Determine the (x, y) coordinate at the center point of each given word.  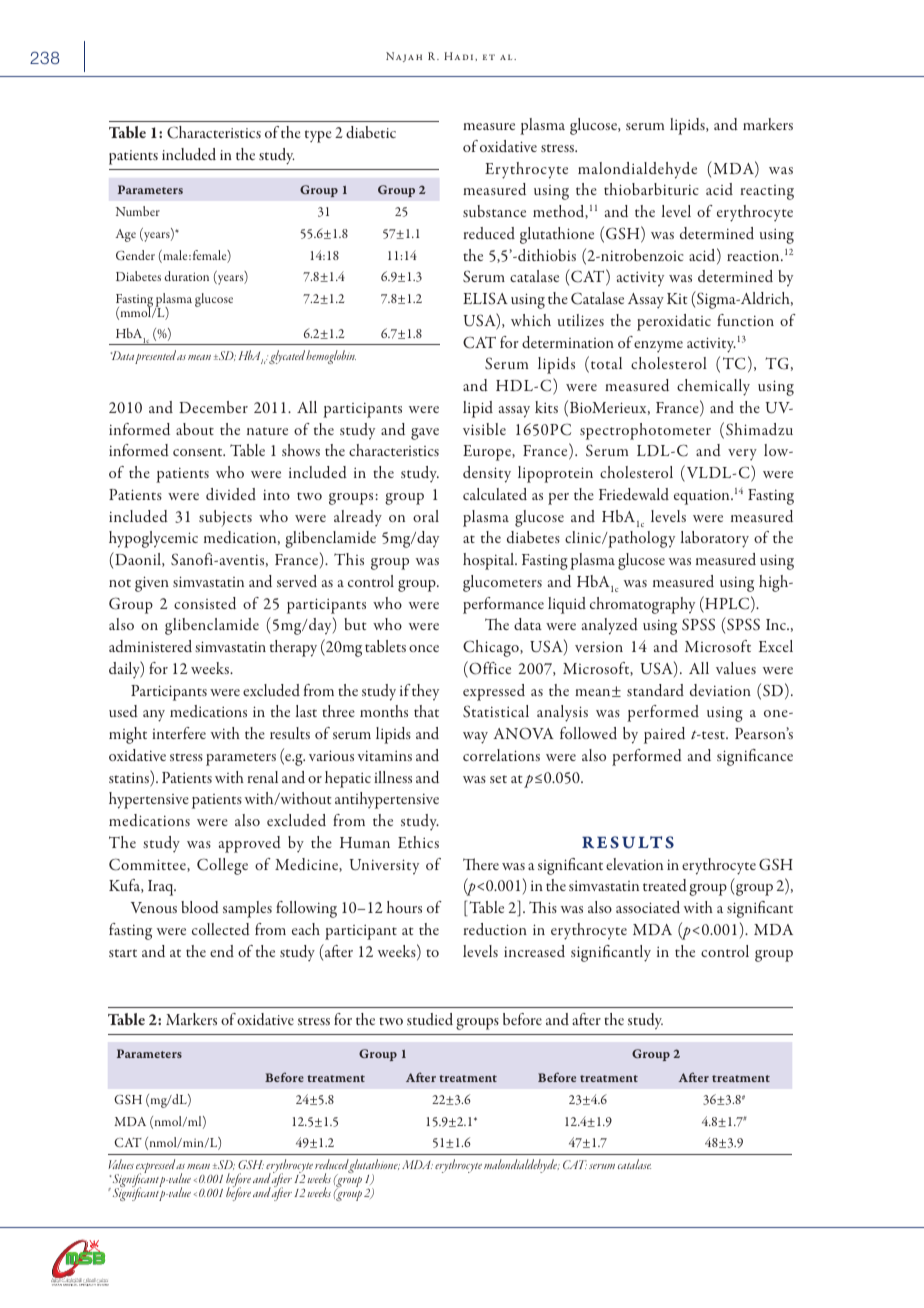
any (154, 716)
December (213, 407)
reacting (767, 192)
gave (425, 434)
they (425, 692)
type (318, 136)
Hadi (460, 56)
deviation (720, 690)
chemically (713, 387)
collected (221, 929)
